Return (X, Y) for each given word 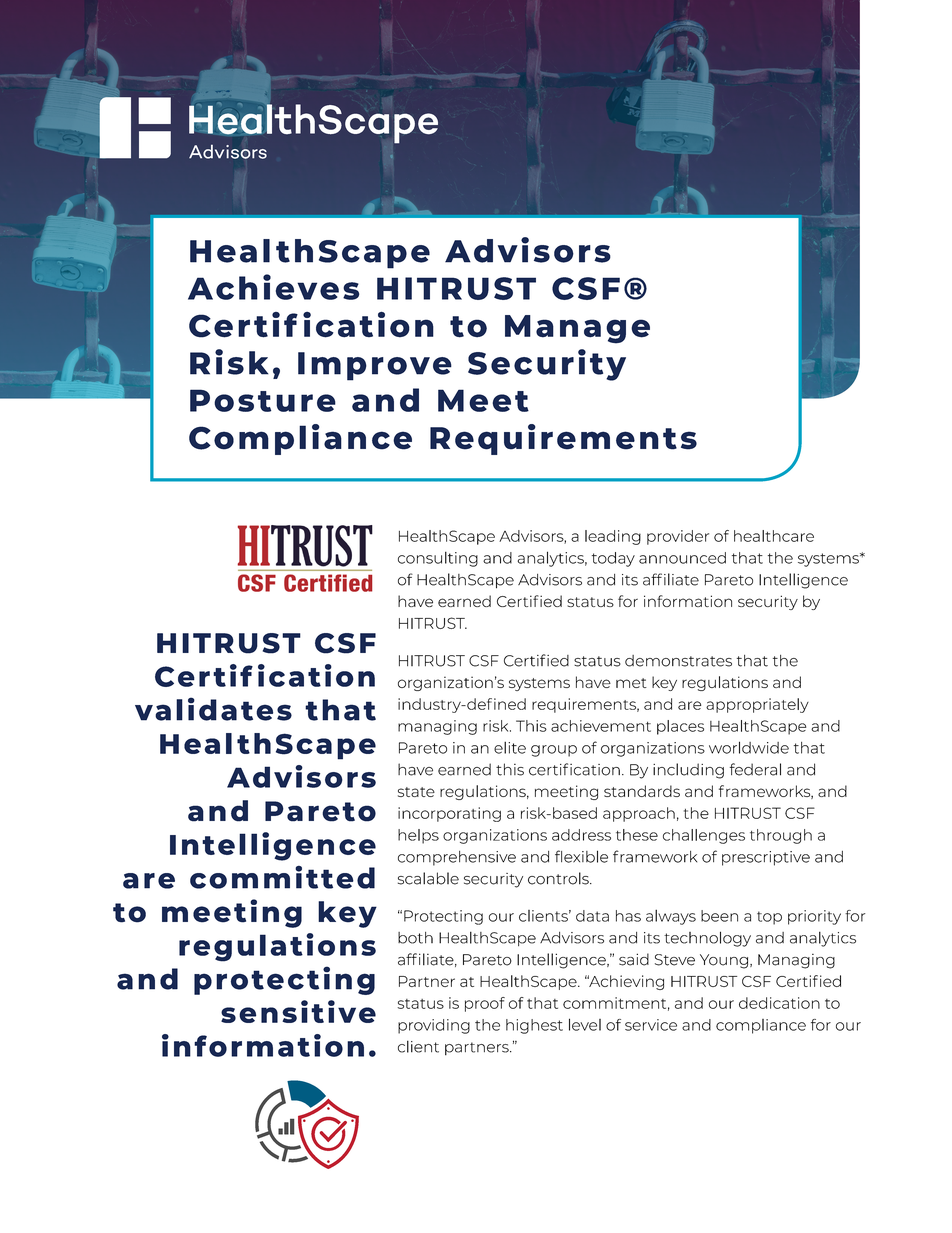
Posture (263, 400)
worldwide (749, 747)
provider (678, 537)
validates (213, 709)
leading (613, 537)
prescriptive (766, 858)
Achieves (273, 287)
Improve (375, 366)
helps (418, 836)
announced (682, 558)
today (613, 559)
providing (434, 1026)
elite (510, 747)
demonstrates (678, 661)
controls (559, 878)
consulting (438, 559)
